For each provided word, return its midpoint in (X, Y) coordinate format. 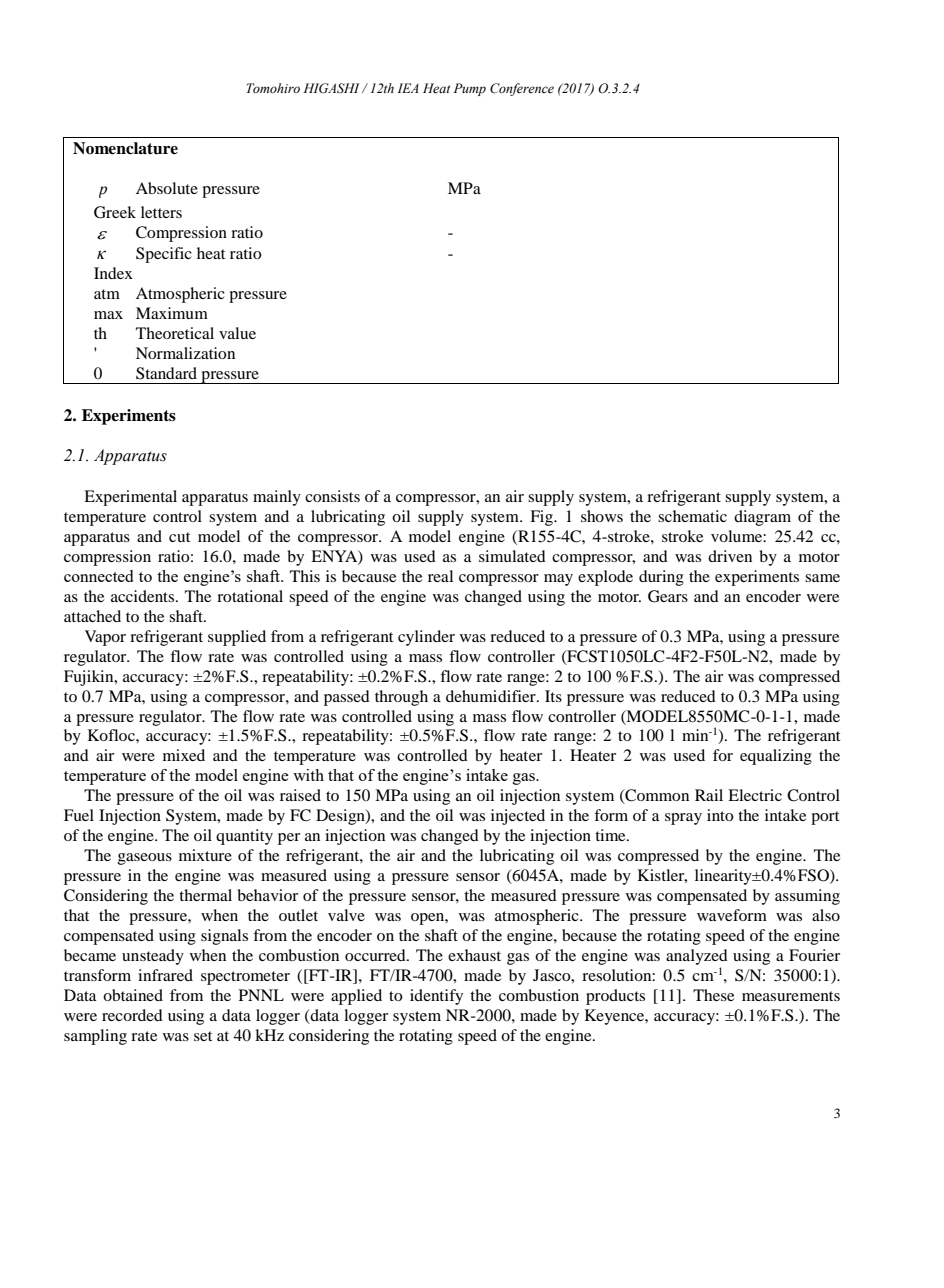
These (713, 995)
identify (436, 997)
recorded (132, 1015)
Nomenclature (125, 148)
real (440, 576)
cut (179, 537)
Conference (522, 89)
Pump (470, 89)
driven (730, 556)
